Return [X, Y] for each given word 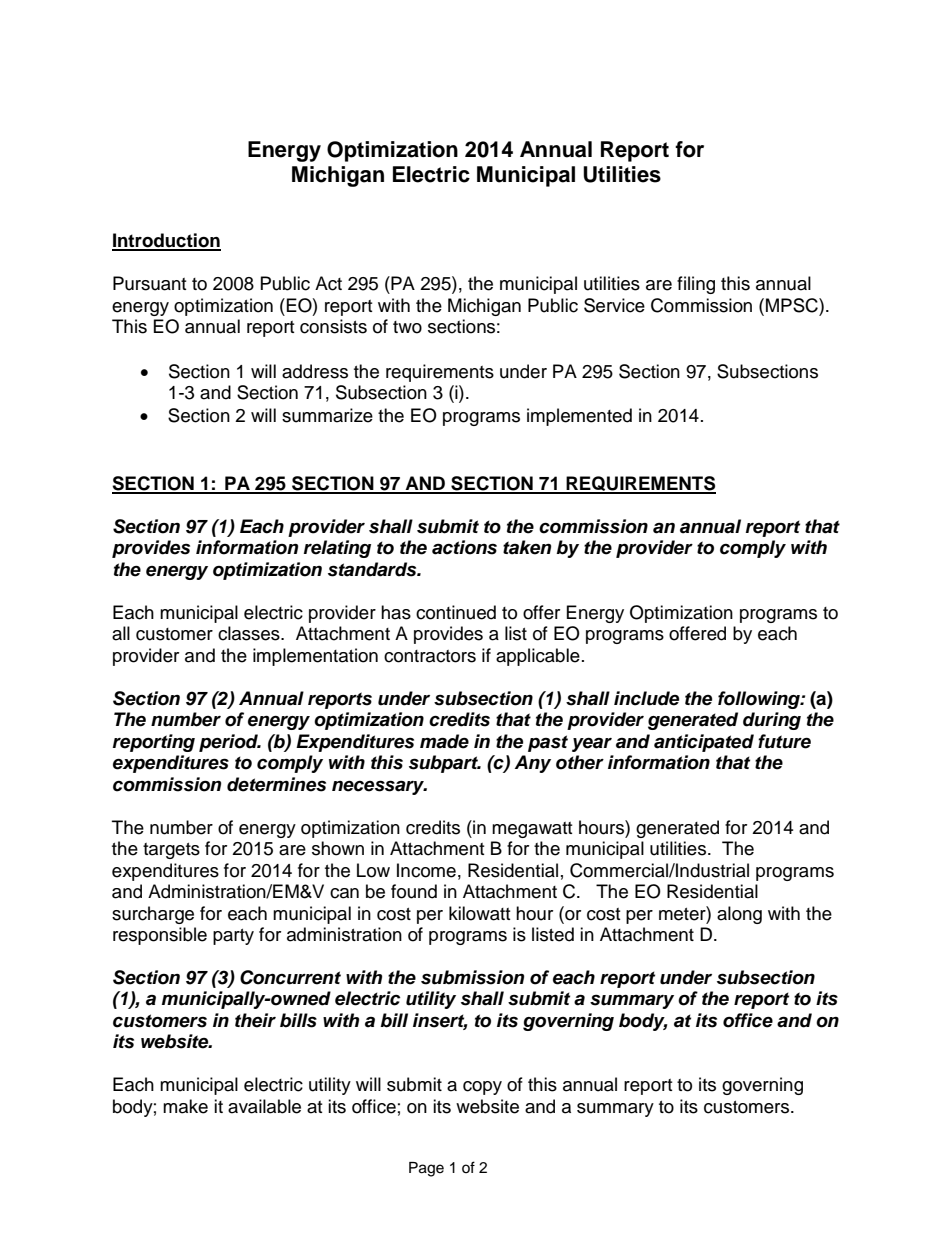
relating [337, 549]
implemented [579, 417]
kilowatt [479, 913]
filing [696, 285]
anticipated [704, 743]
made [444, 741]
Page [426, 1169]
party [233, 937]
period [230, 743]
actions [464, 547]
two [407, 327]
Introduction [166, 241]
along [739, 915]
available [264, 1106]
